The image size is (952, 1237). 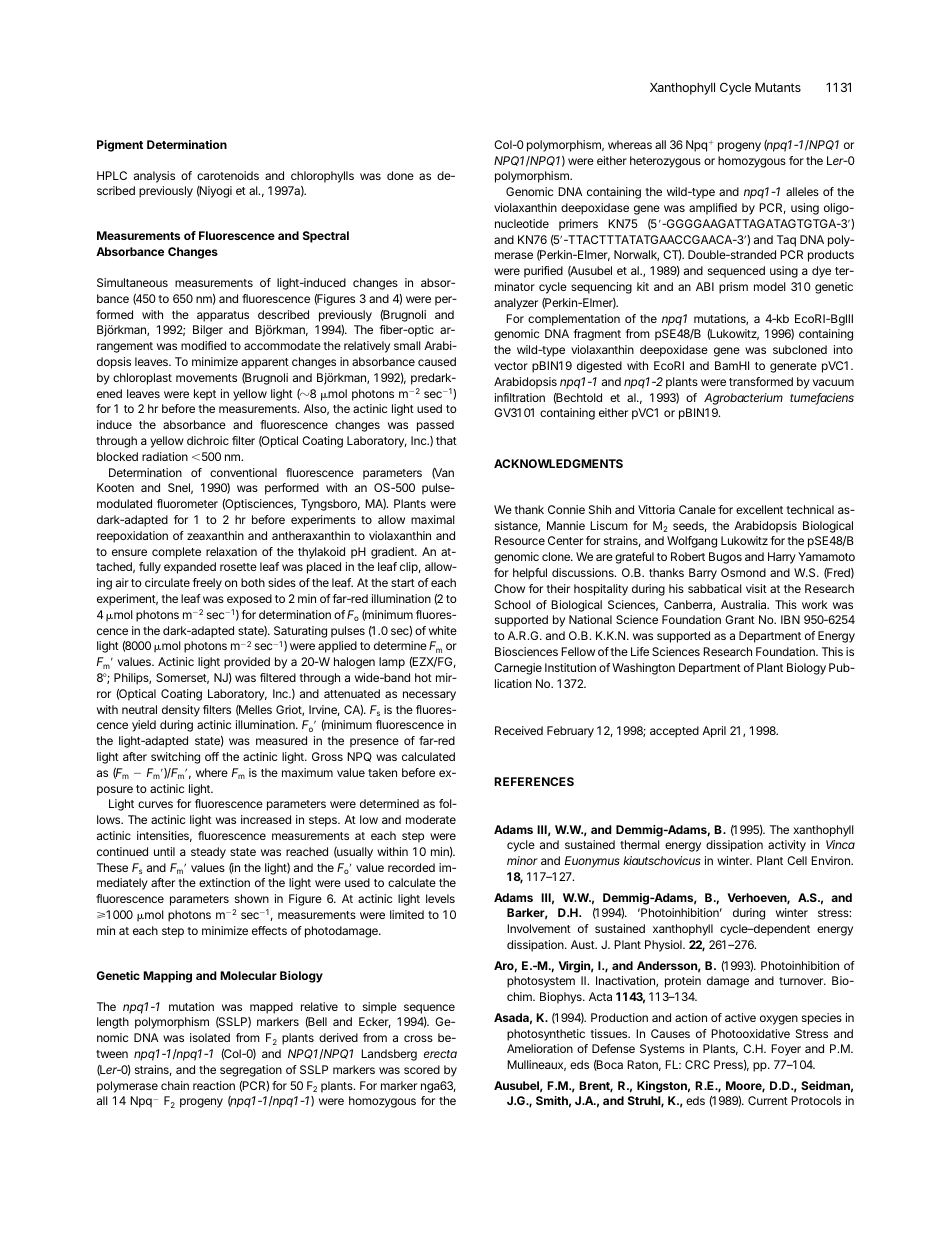 I want to click on off, so click(x=212, y=756).
